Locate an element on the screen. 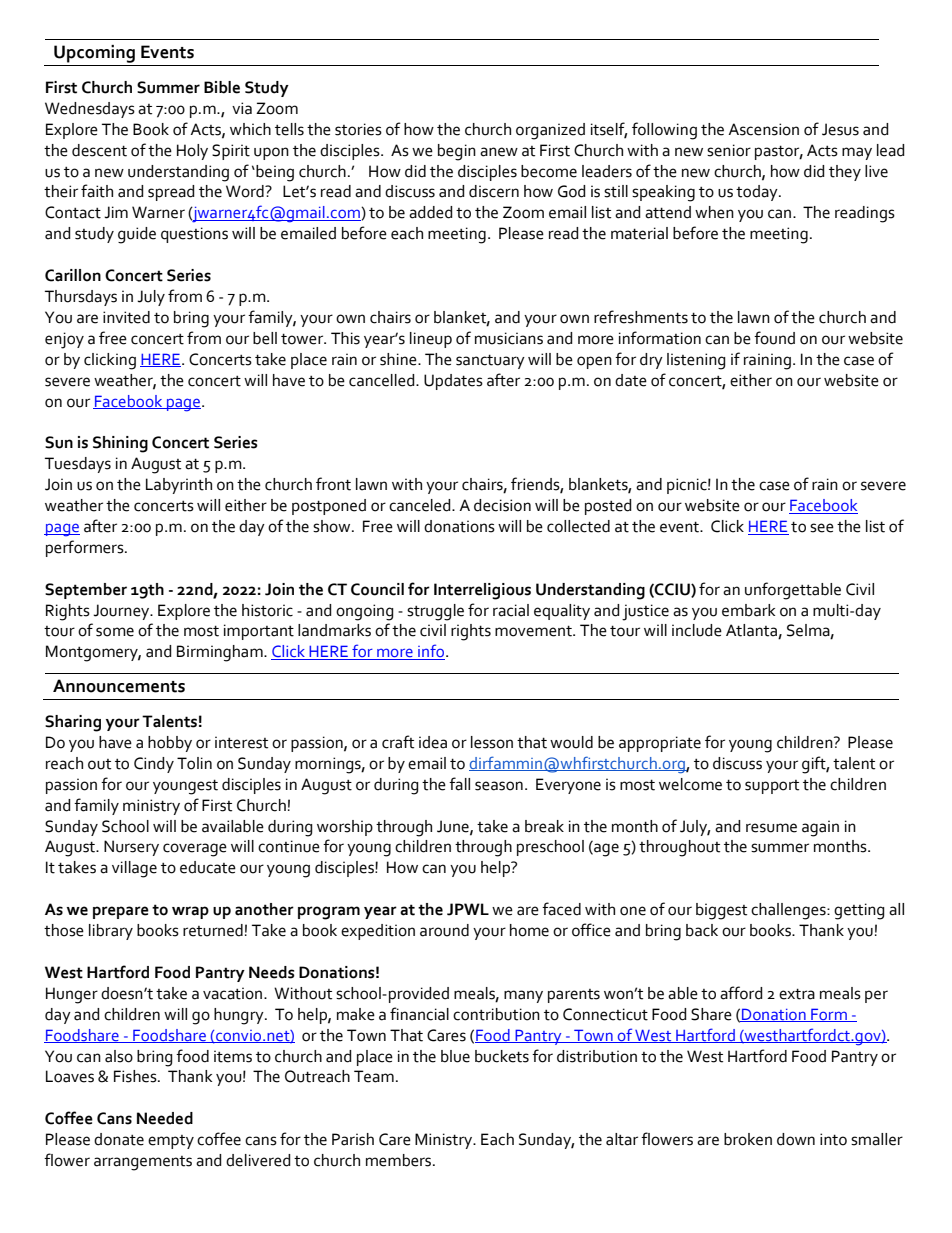 The width and height of the screenshot is (952, 1233). found is located at coordinates (774, 338).
